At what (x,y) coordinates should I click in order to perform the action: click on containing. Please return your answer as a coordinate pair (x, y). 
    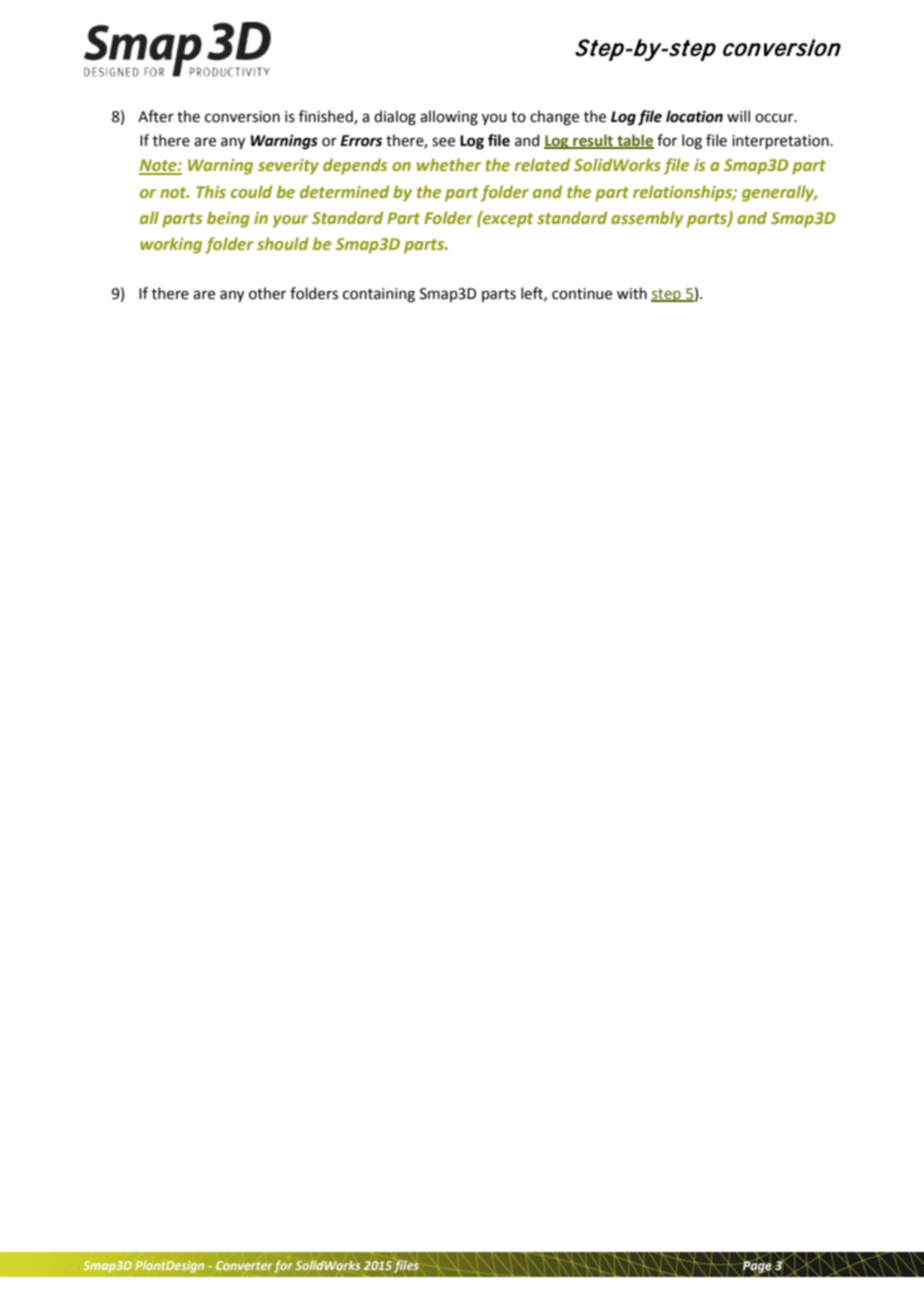
    Looking at the image, I should click on (379, 295).
